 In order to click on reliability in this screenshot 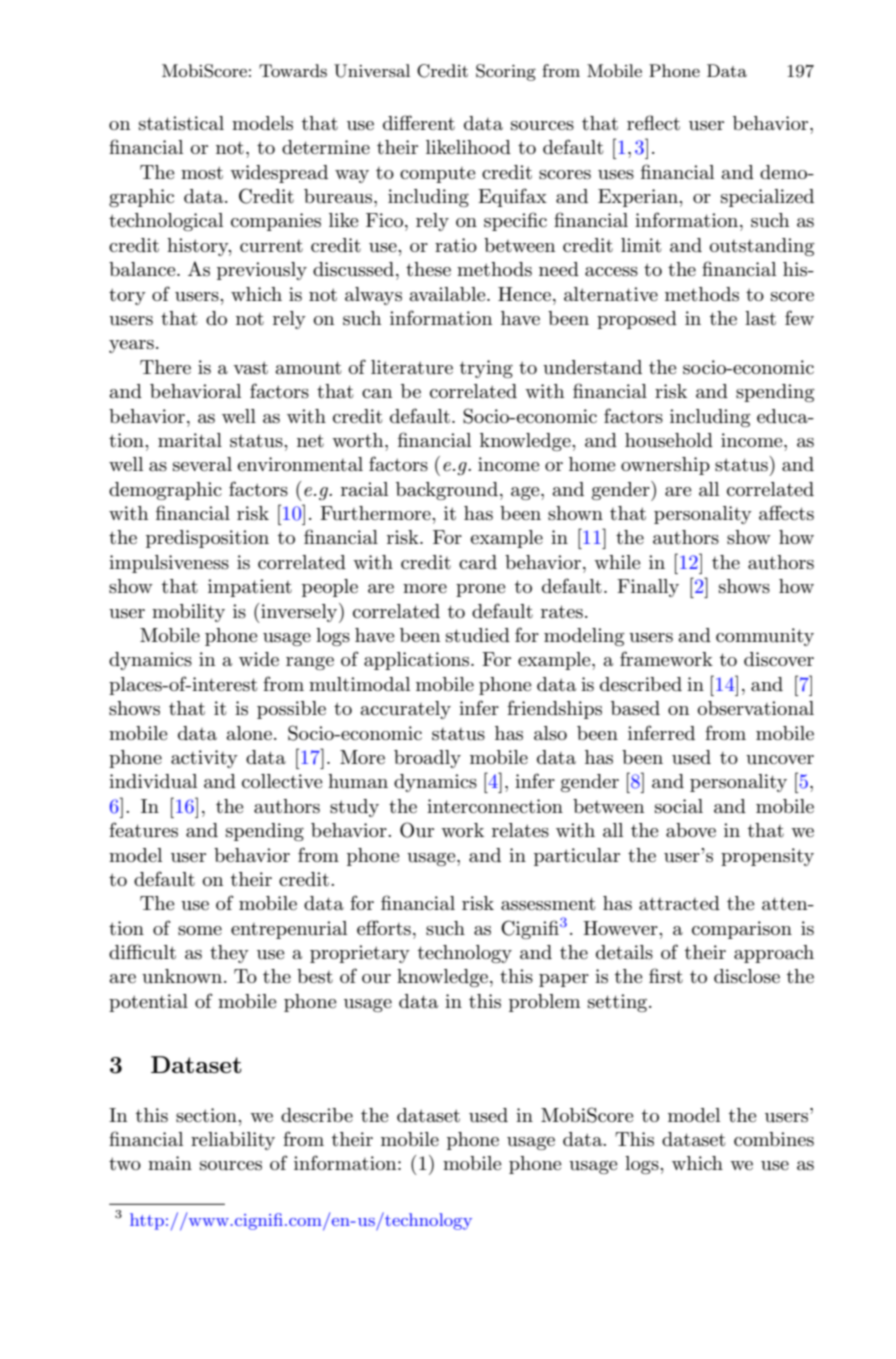, I will do `click(233, 1141)`.
